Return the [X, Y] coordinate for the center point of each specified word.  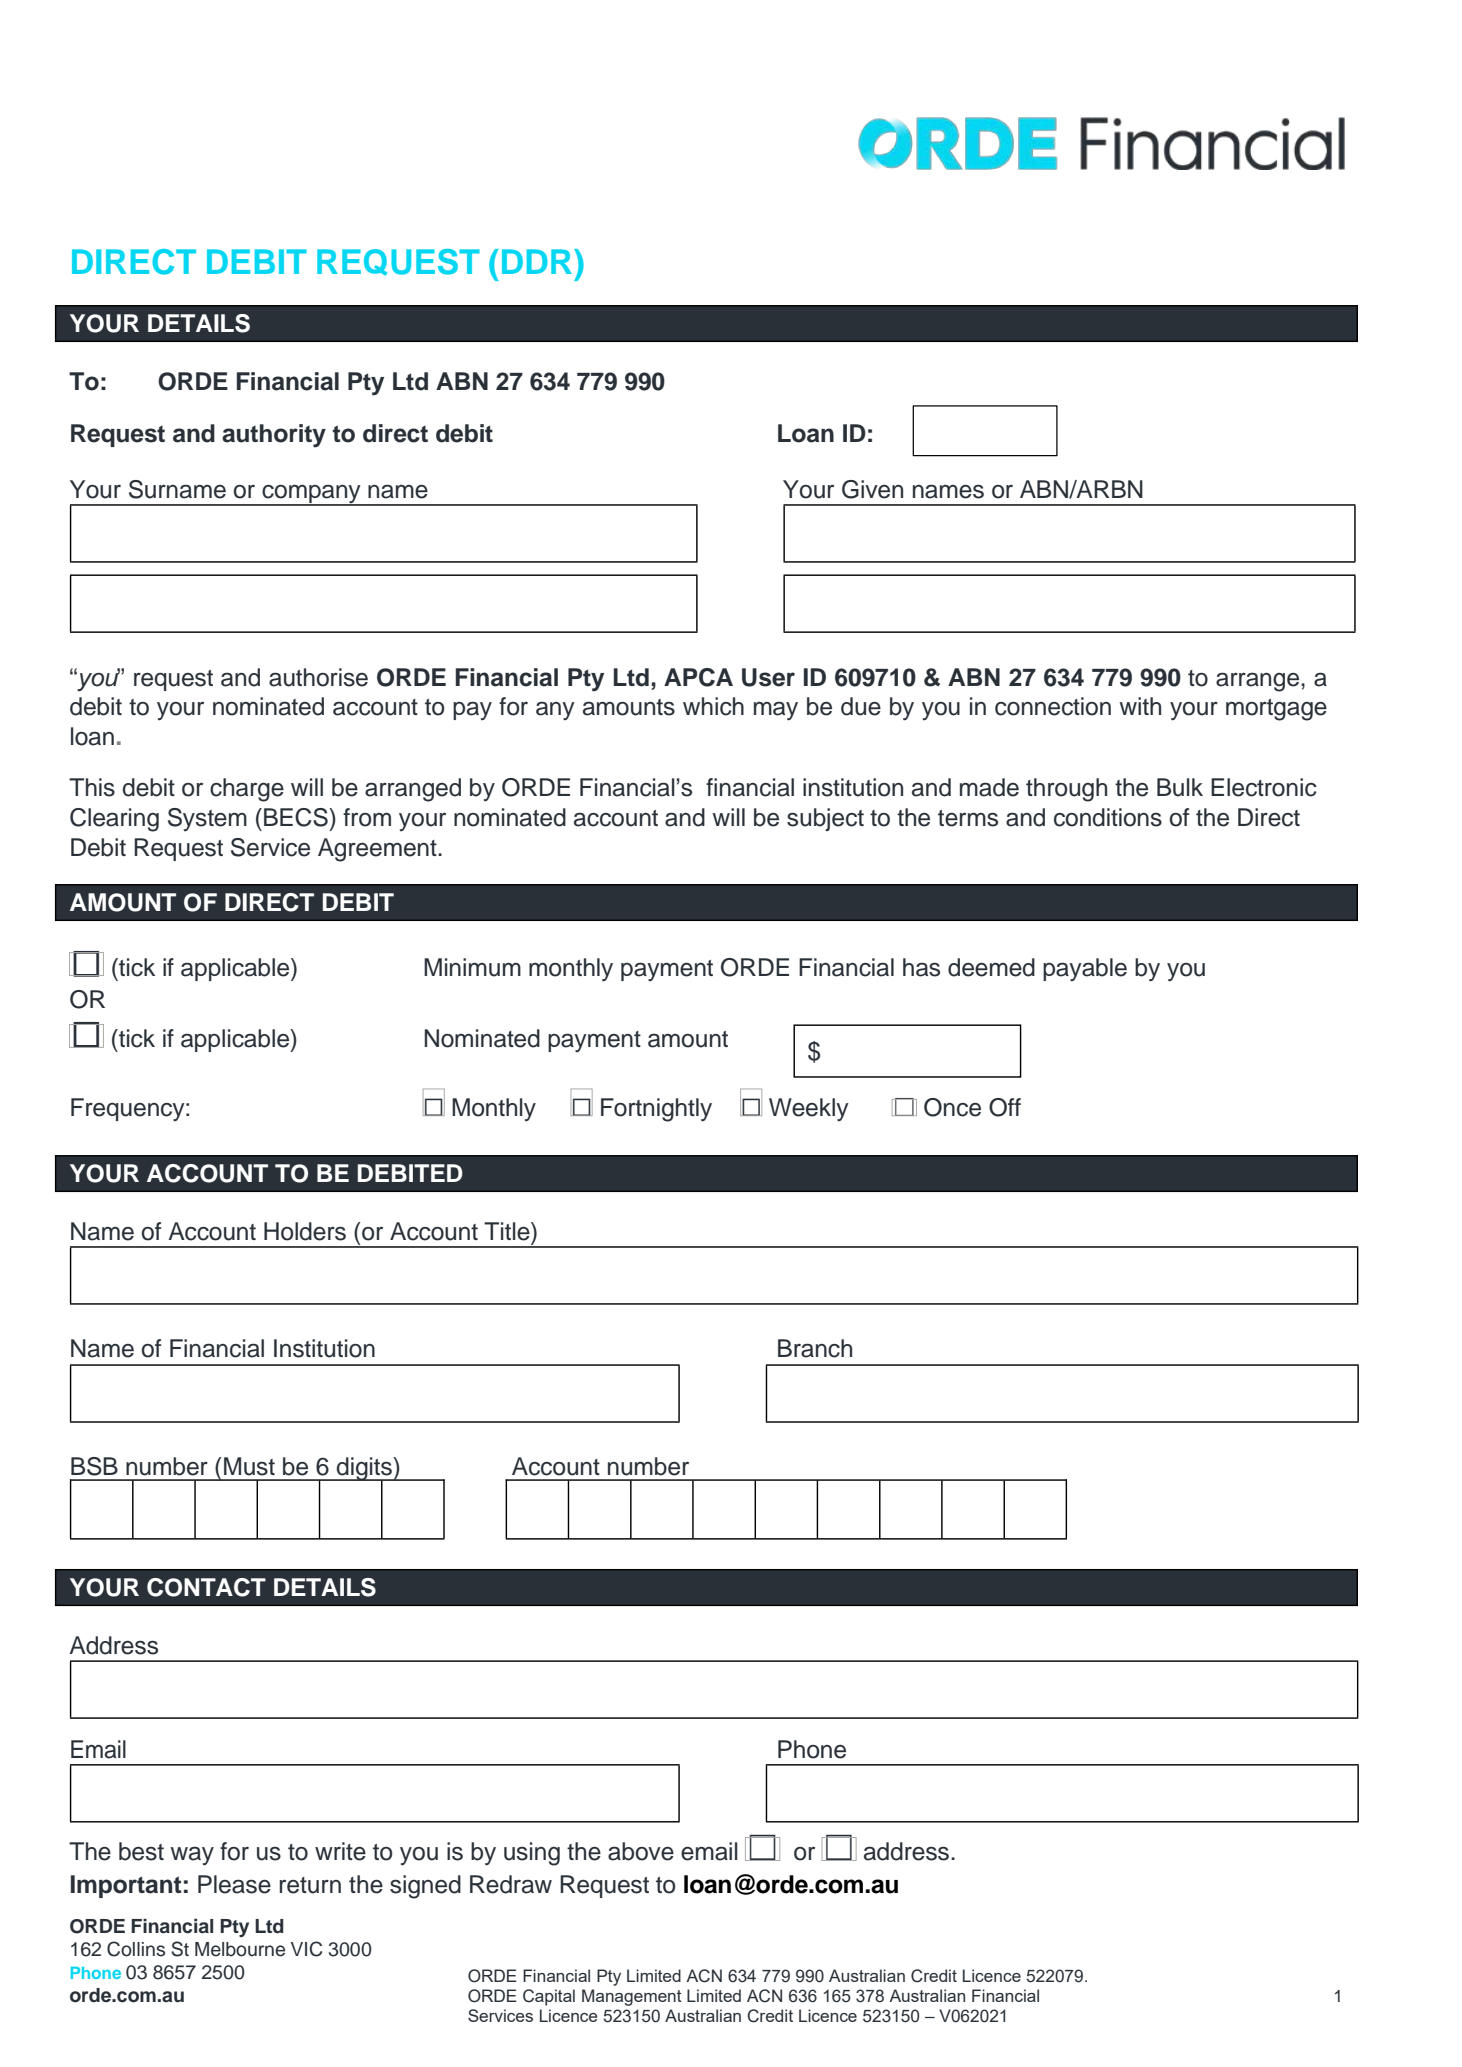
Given [872, 489]
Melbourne [240, 1949]
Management [632, 1997]
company [311, 495]
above [641, 1851]
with [1140, 706]
